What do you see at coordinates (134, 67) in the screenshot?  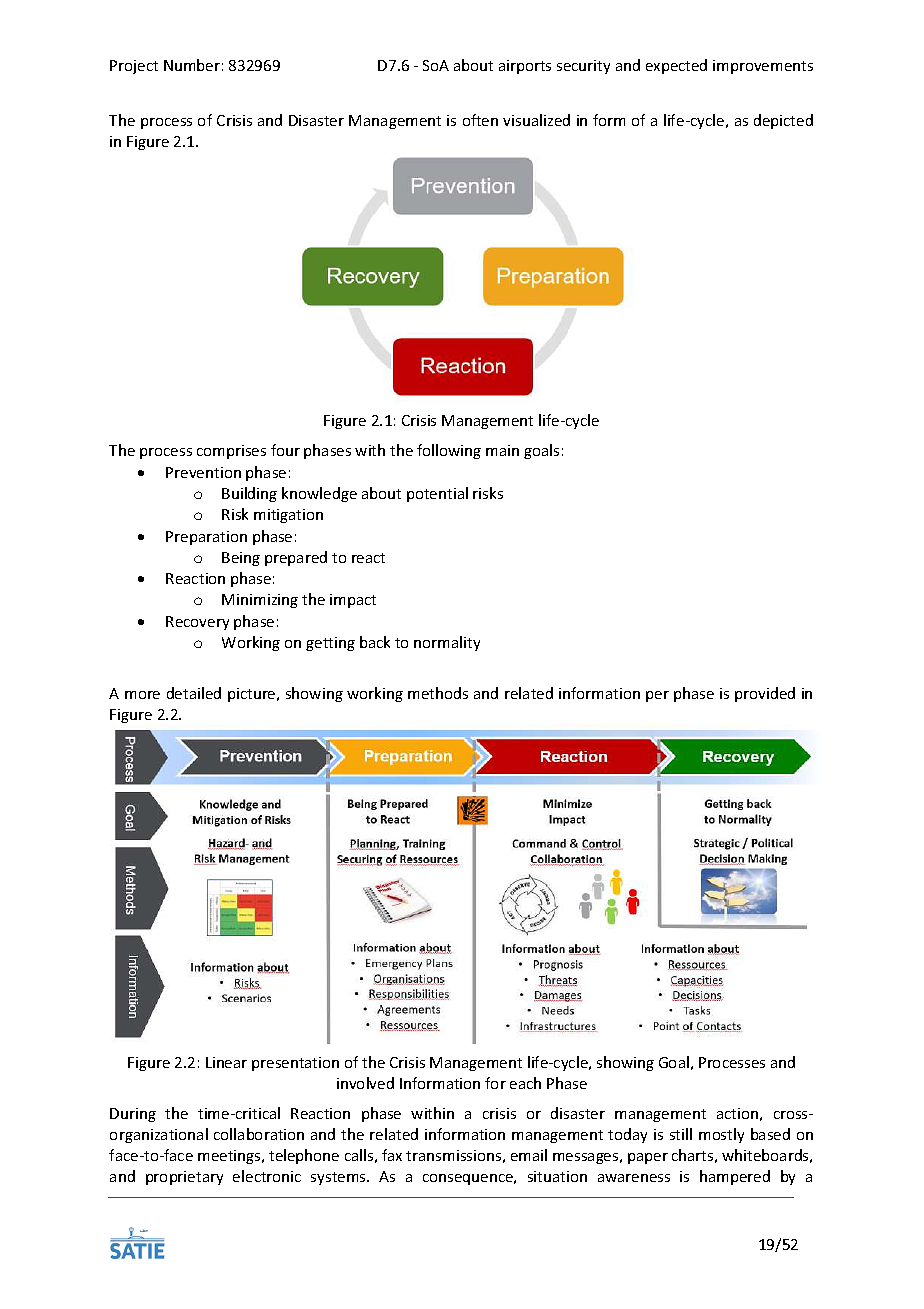 I see `Project` at bounding box center [134, 67].
